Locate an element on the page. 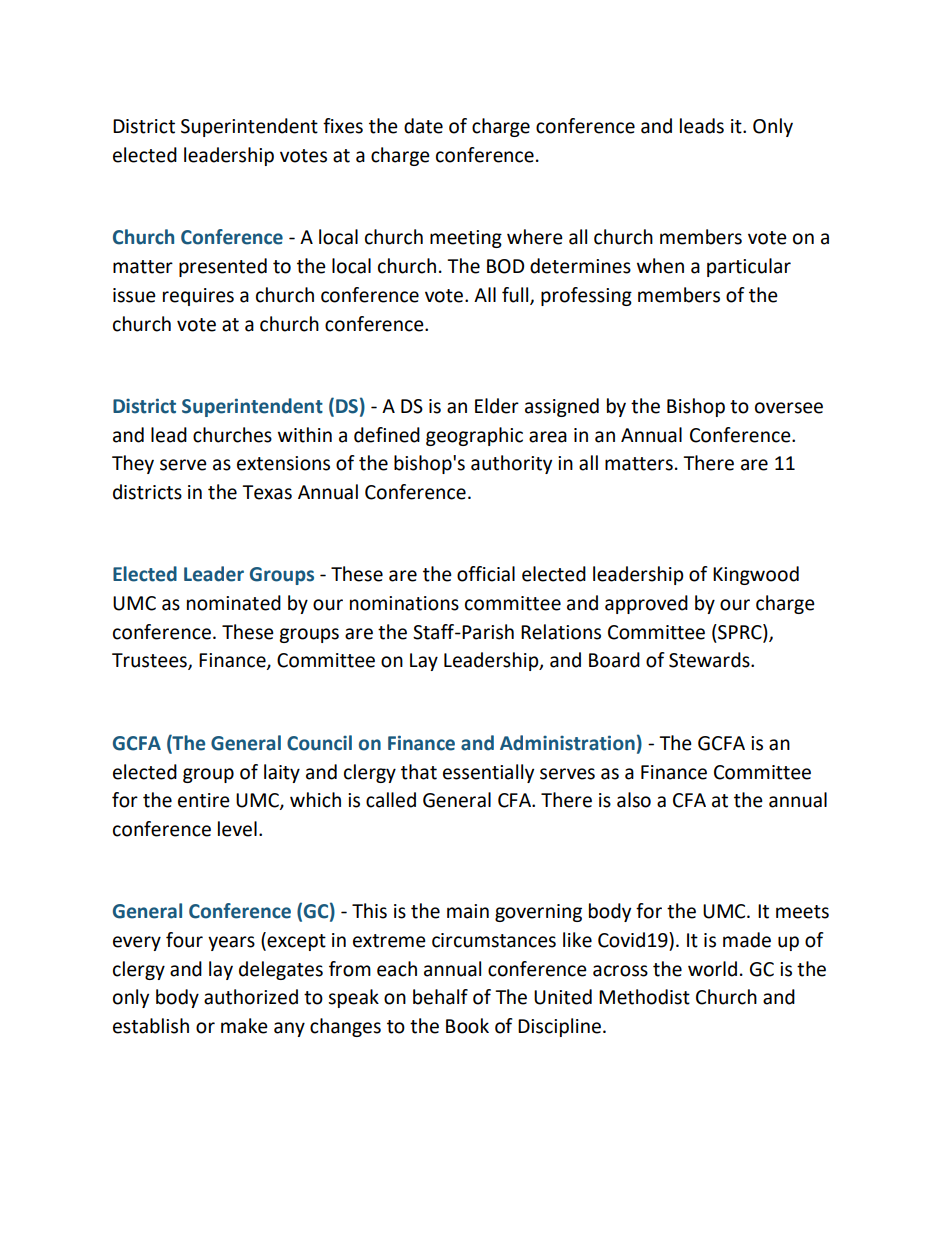 This page has height=1233, width=952. Elder is located at coordinates (497, 406).
